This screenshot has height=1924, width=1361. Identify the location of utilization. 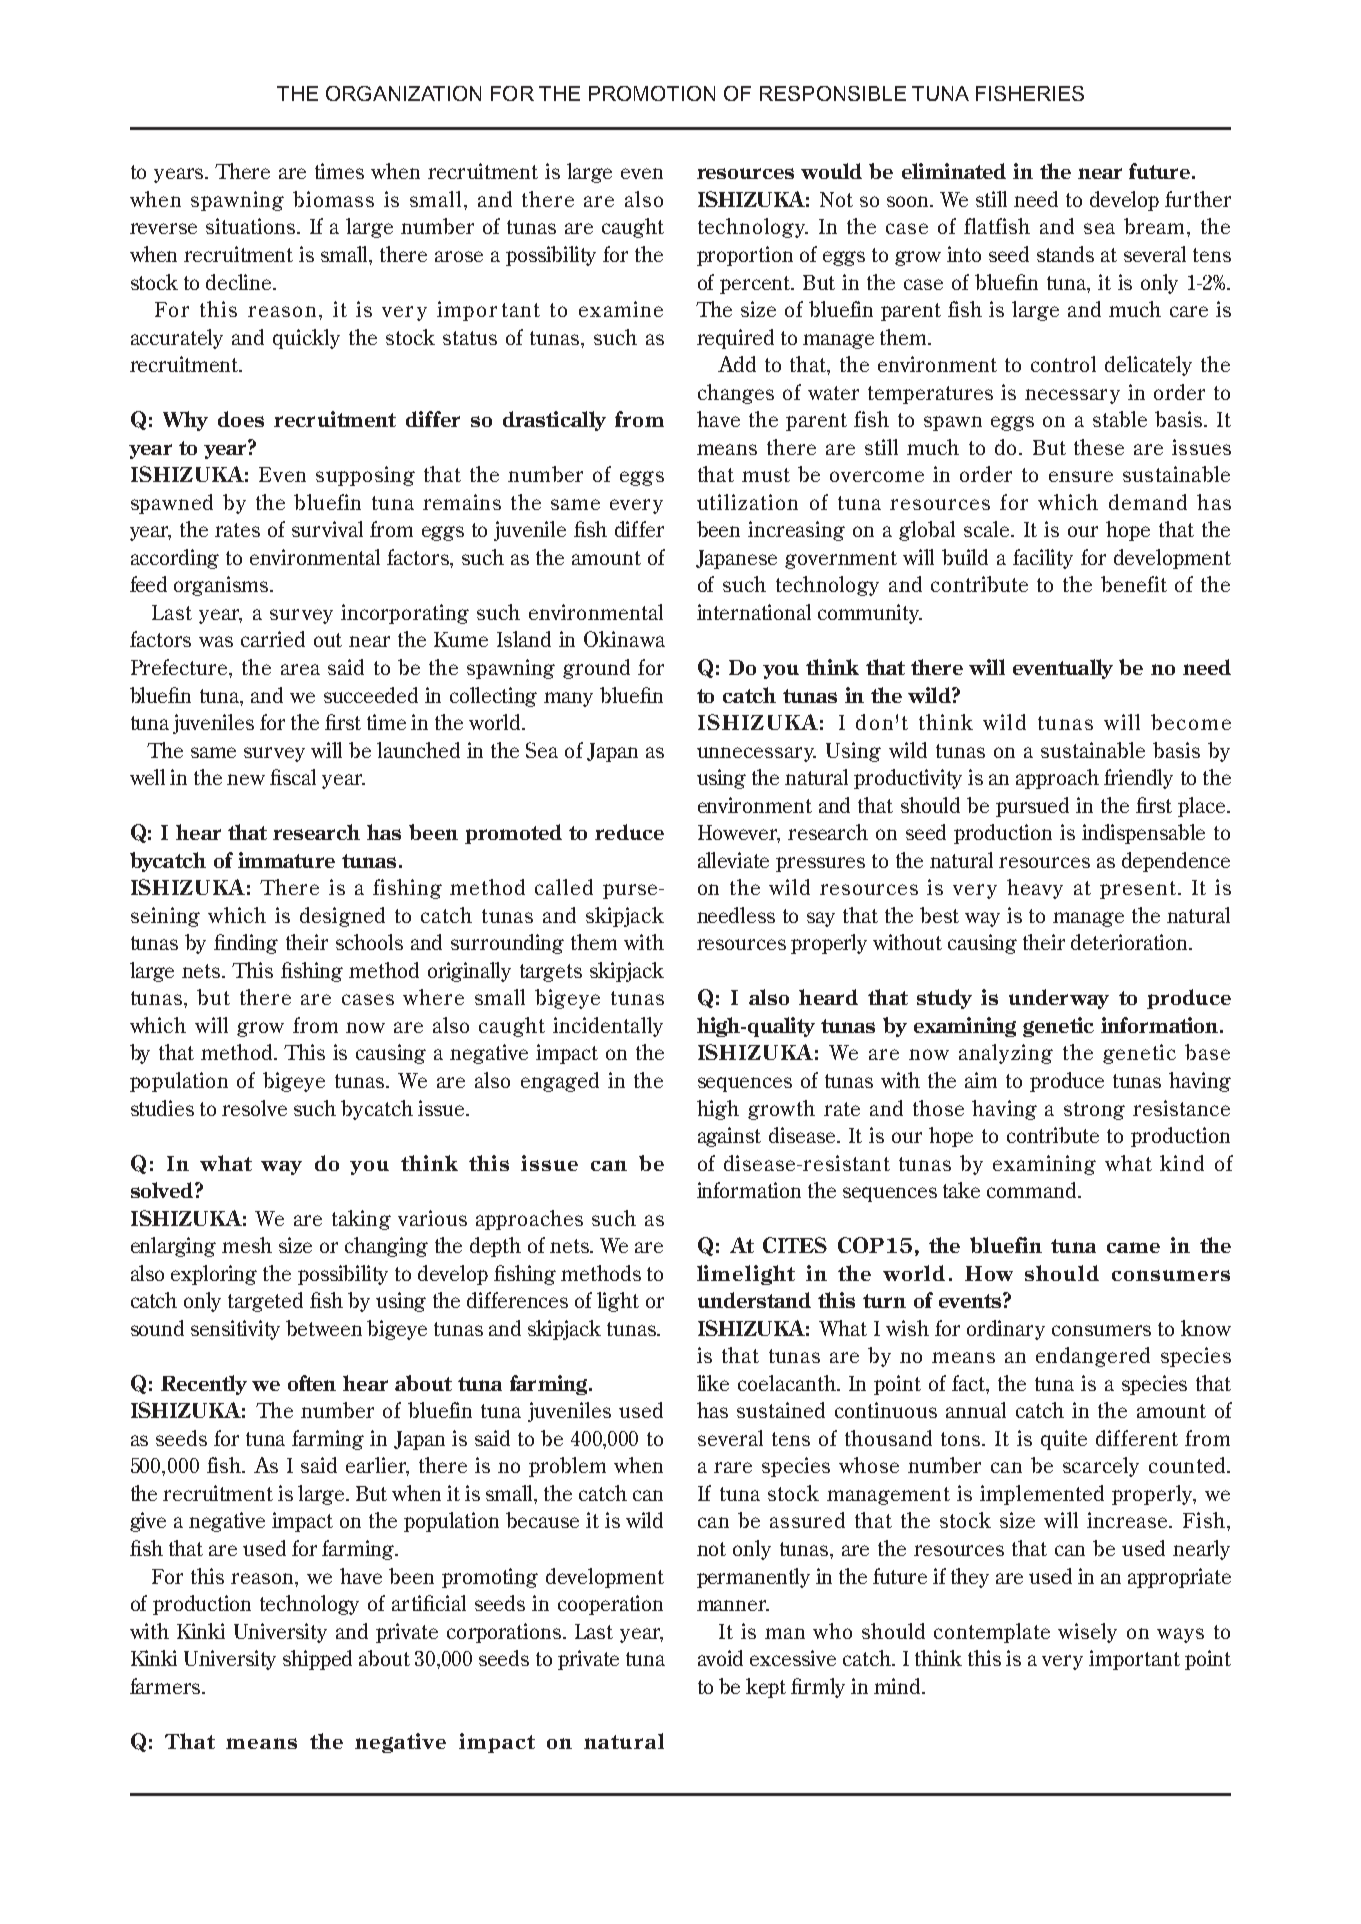
(747, 502).
